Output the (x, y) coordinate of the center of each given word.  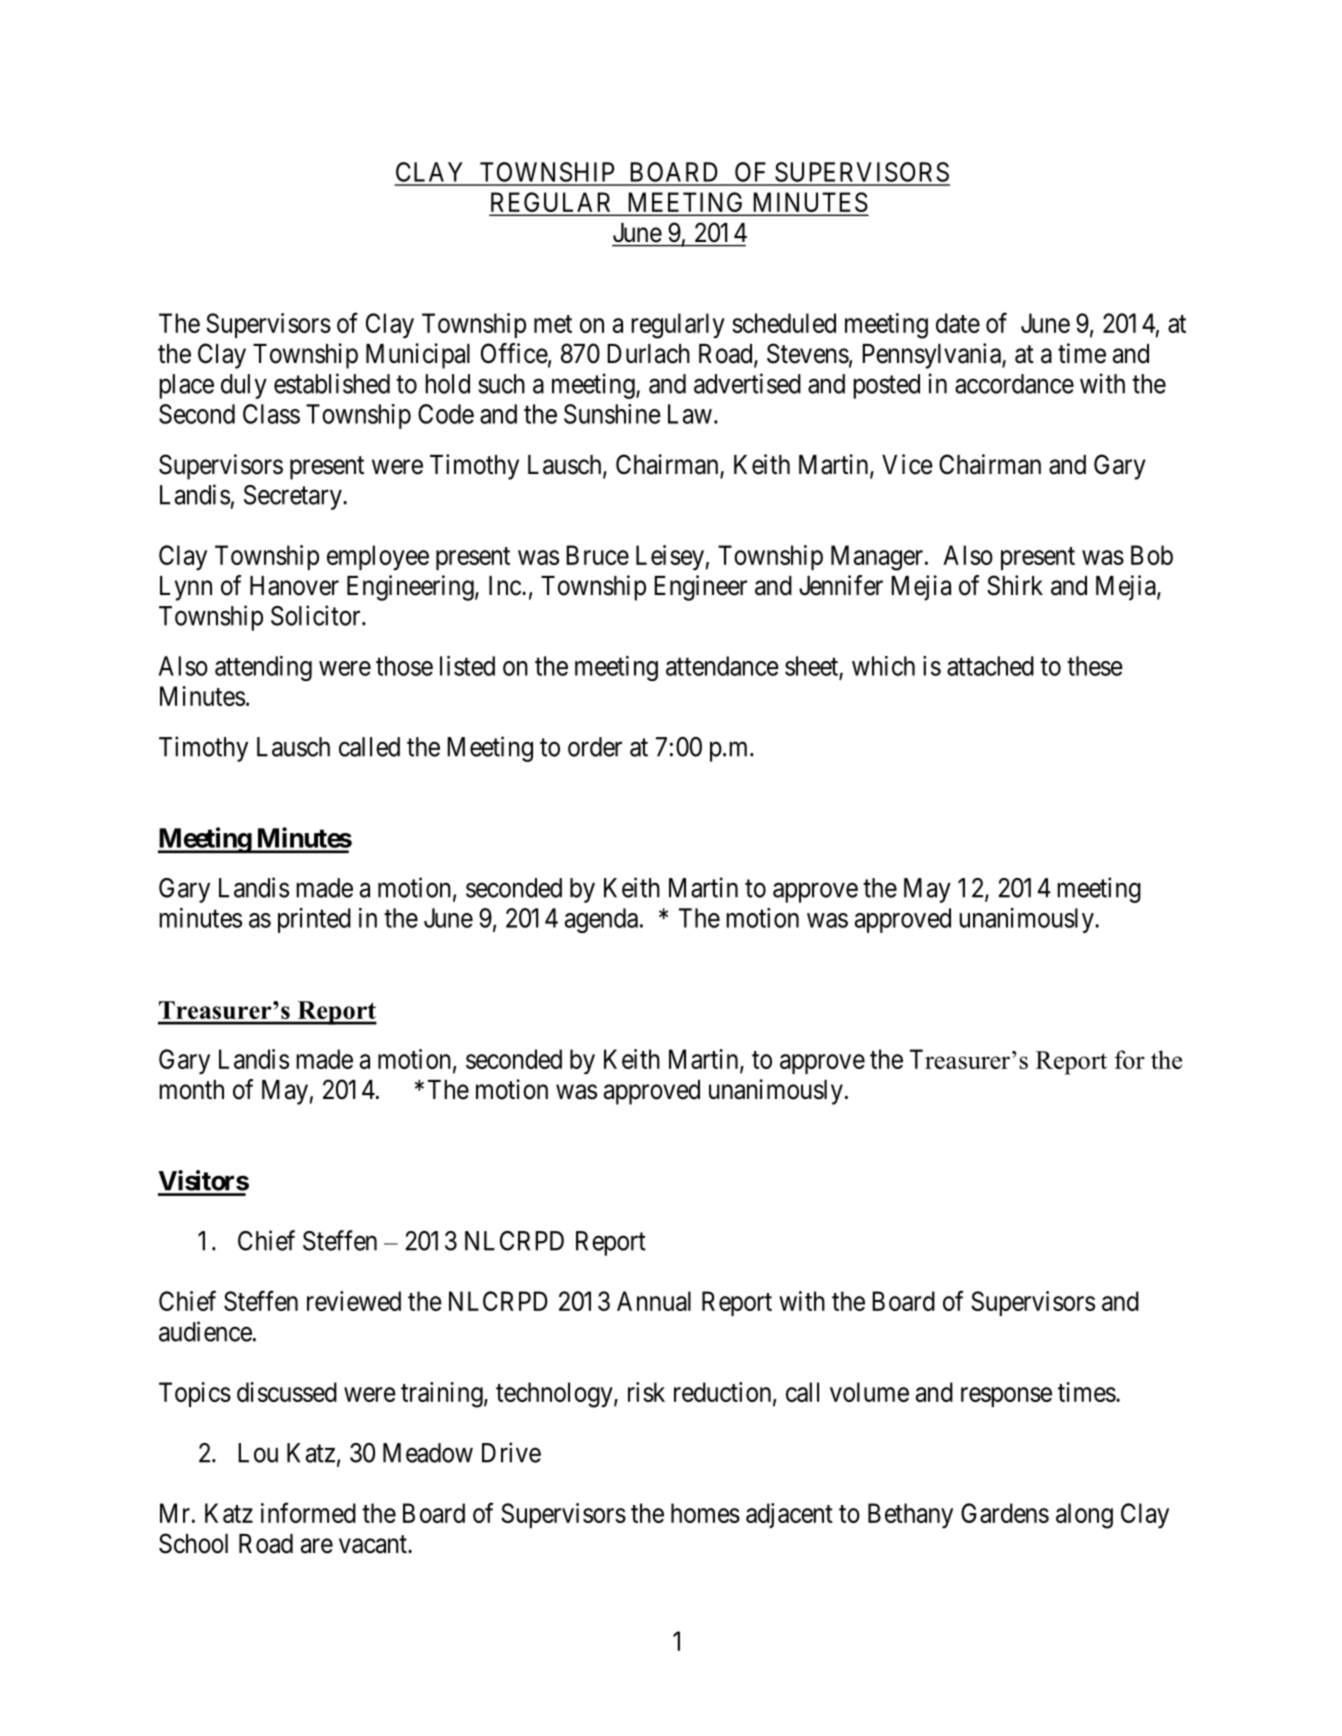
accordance (1014, 384)
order (595, 747)
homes (705, 1513)
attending (263, 668)
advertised (747, 383)
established (332, 383)
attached (990, 666)
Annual (654, 1301)
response (1006, 1397)
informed (308, 1512)
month (191, 1090)
